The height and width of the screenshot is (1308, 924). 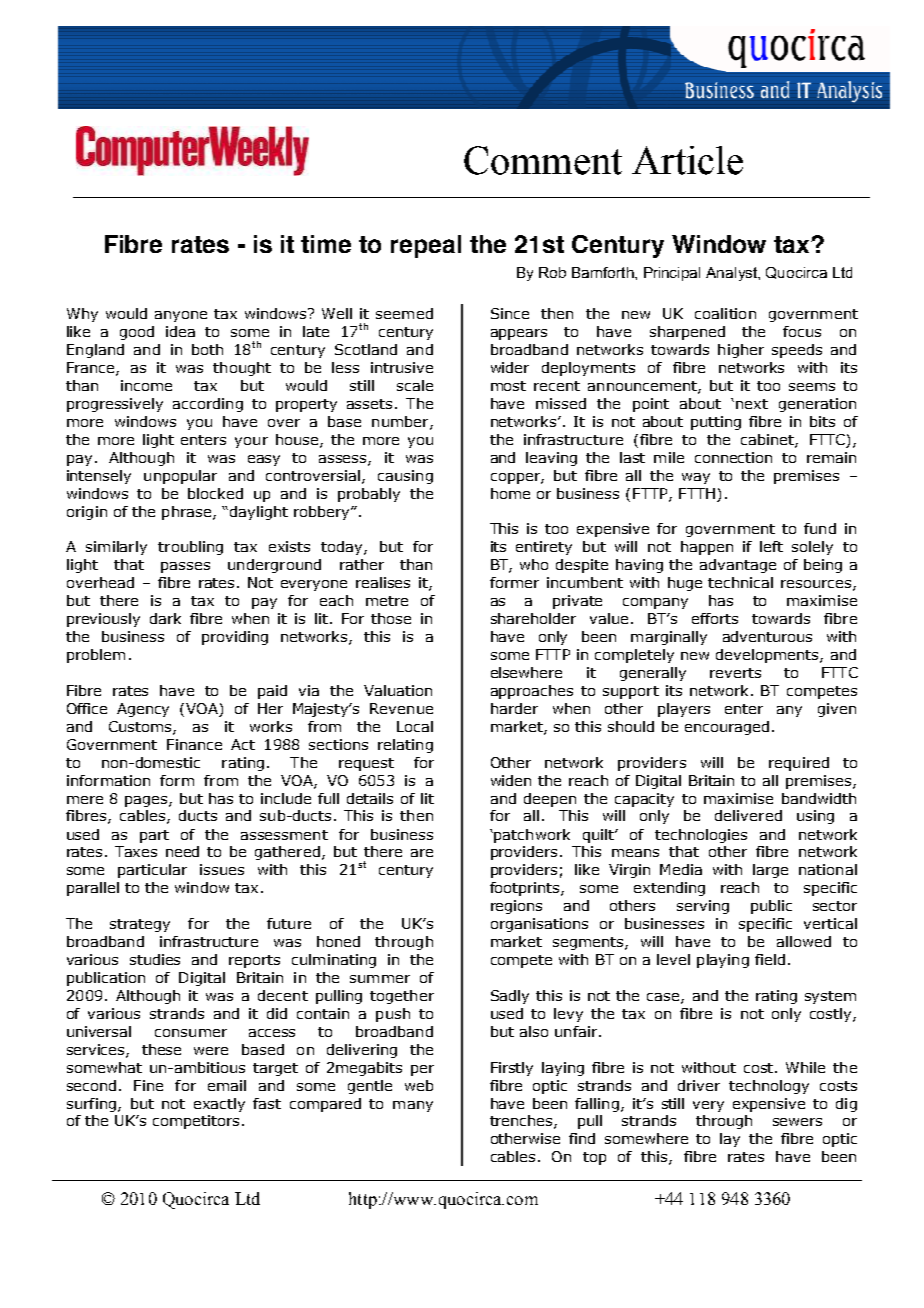 What do you see at coordinates (413, 1106) in the screenshot?
I see `many` at bounding box center [413, 1106].
